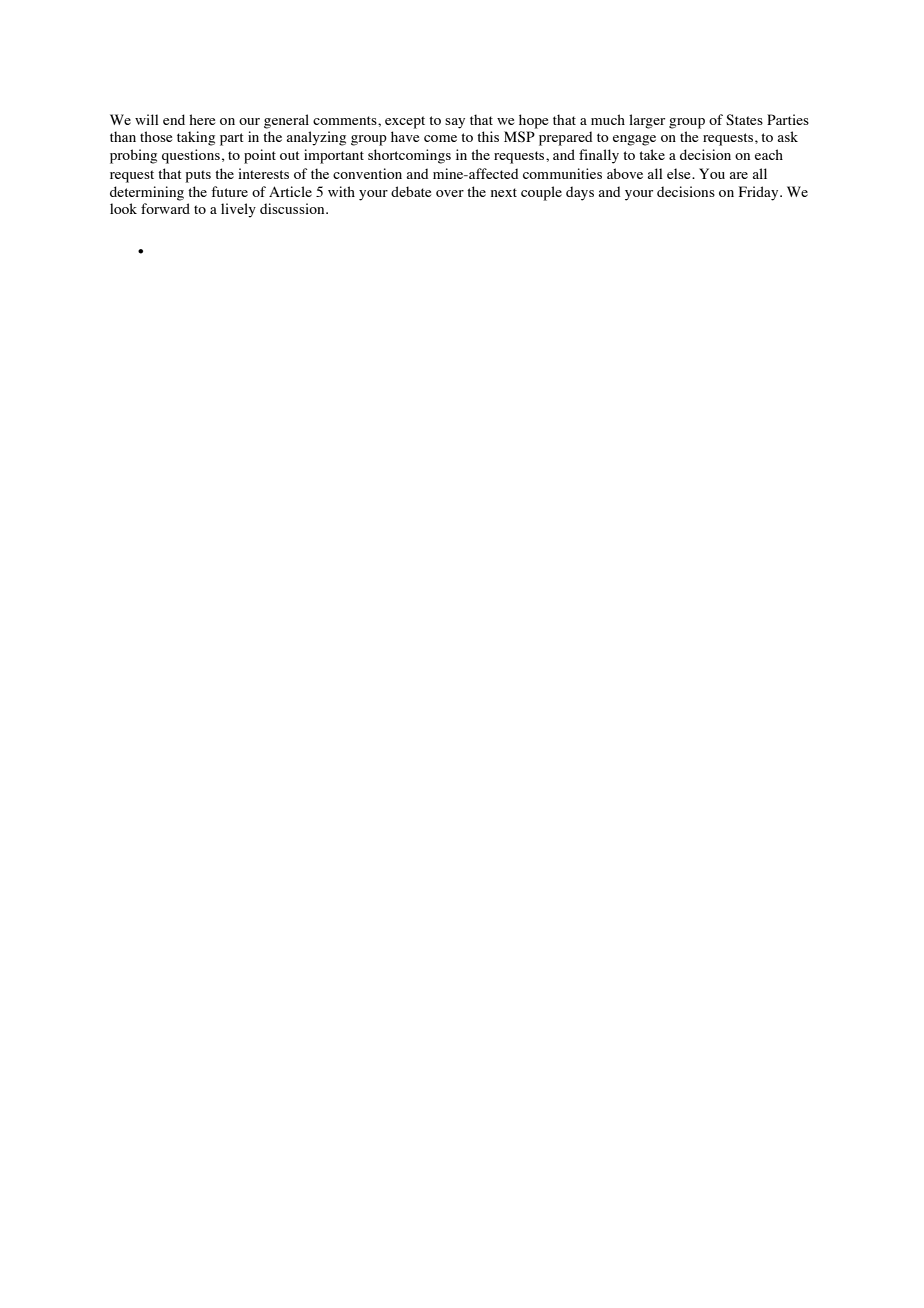 The image size is (924, 1308). Describe the element at coordinates (165, 208) in the screenshot. I see `forward` at that location.
